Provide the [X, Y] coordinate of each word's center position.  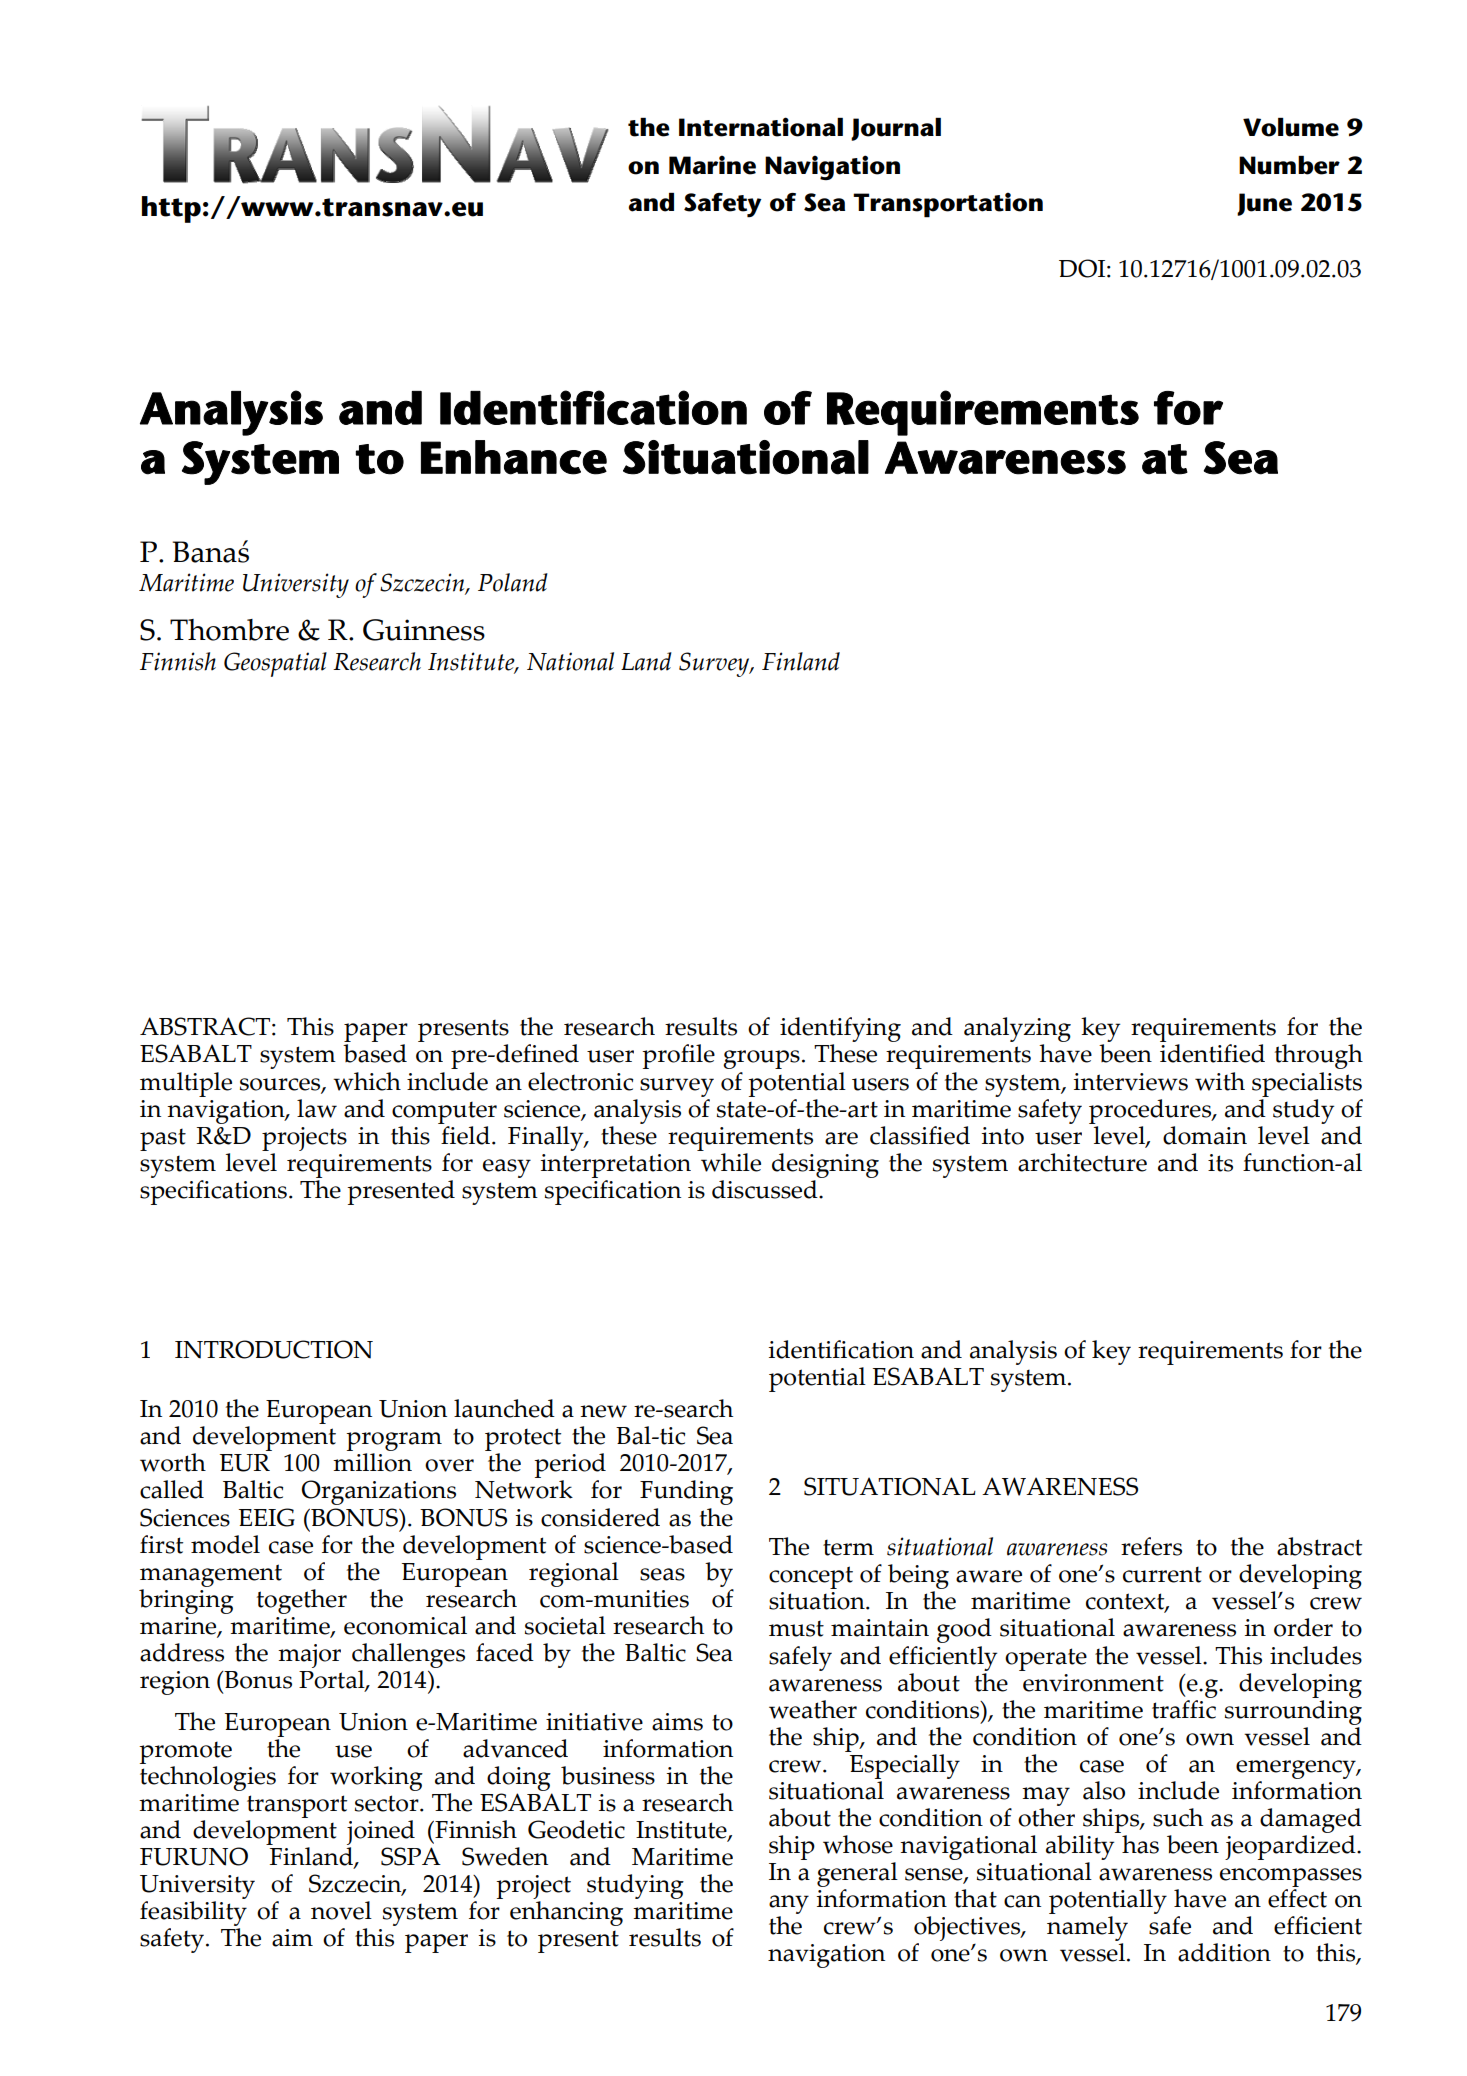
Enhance [514, 457]
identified [1212, 1053]
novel [341, 1910]
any [789, 1906]
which [367, 1081]
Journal [896, 129]
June [1264, 204]
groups [761, 1059]
